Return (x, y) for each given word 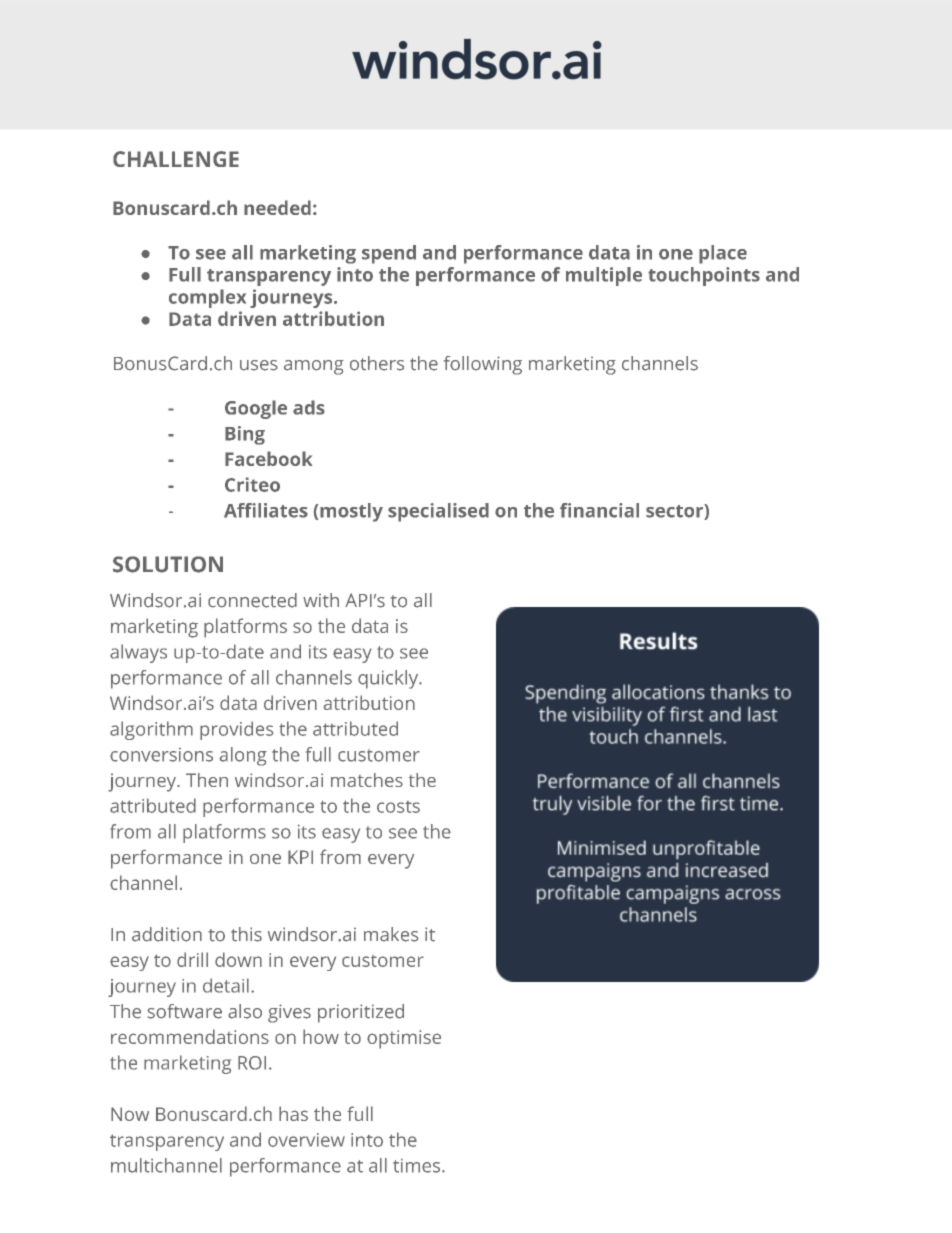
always (138, 653)
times (418, 1166)
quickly (389, 679)
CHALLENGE (176, 159)
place (723, 254)
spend (389, 254)
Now (130, 1114)
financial (599, 510)
